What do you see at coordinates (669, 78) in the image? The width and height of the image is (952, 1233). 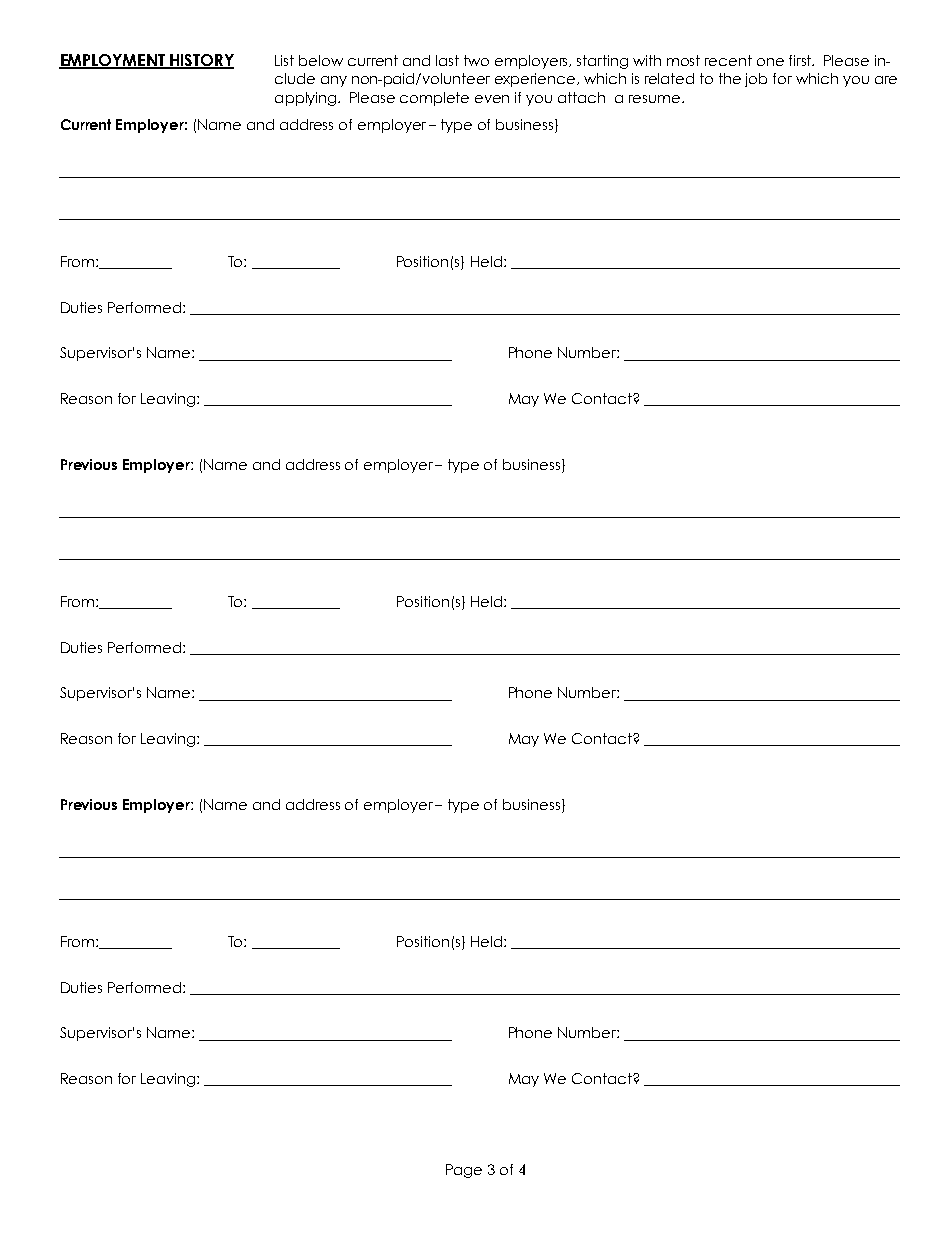 I see `related` at bounding box center [669, 78].
